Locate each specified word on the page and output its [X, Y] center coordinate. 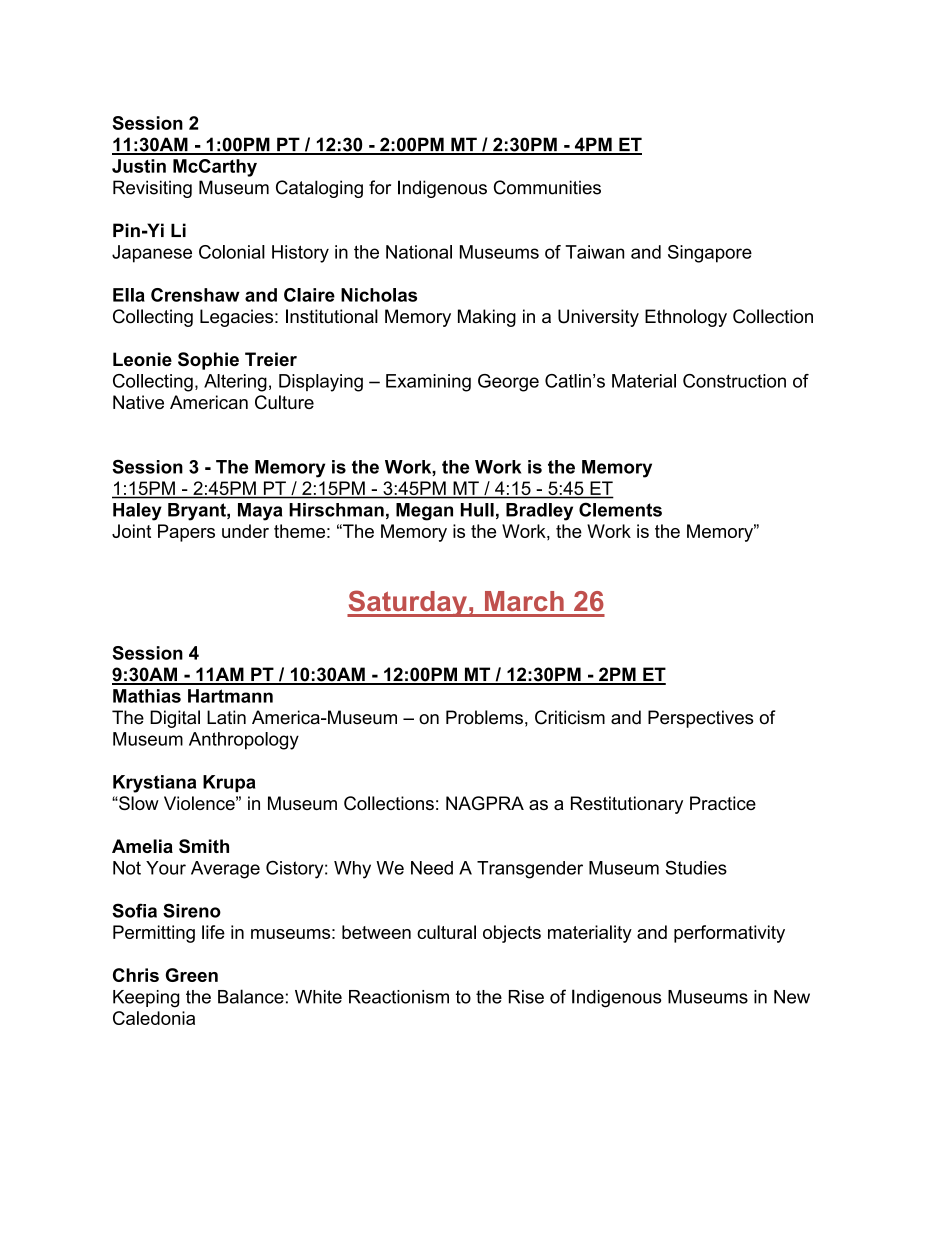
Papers [186, 533]
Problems [484, 717]
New [792, 997]
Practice [723, 803]
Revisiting [152, 189]
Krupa [229, 783]
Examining [428, 383]
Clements [620, 509]
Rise [526, 997]
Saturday [408, 603]
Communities [547, 187]
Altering [235, 383]
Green [192, 975]
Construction [734, 381]
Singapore [710, 254]
